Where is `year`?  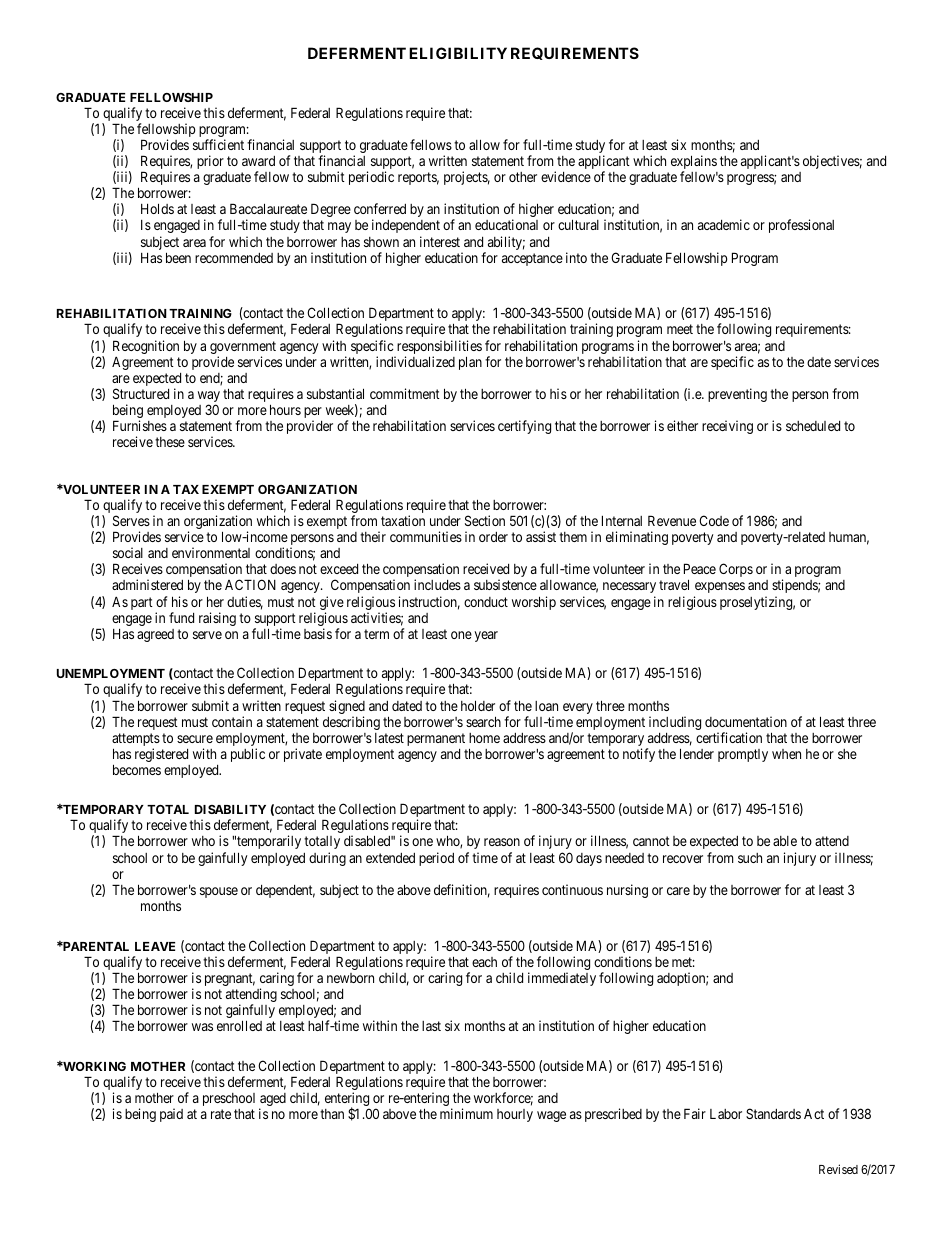 year is located at coordinates (486, 636).
